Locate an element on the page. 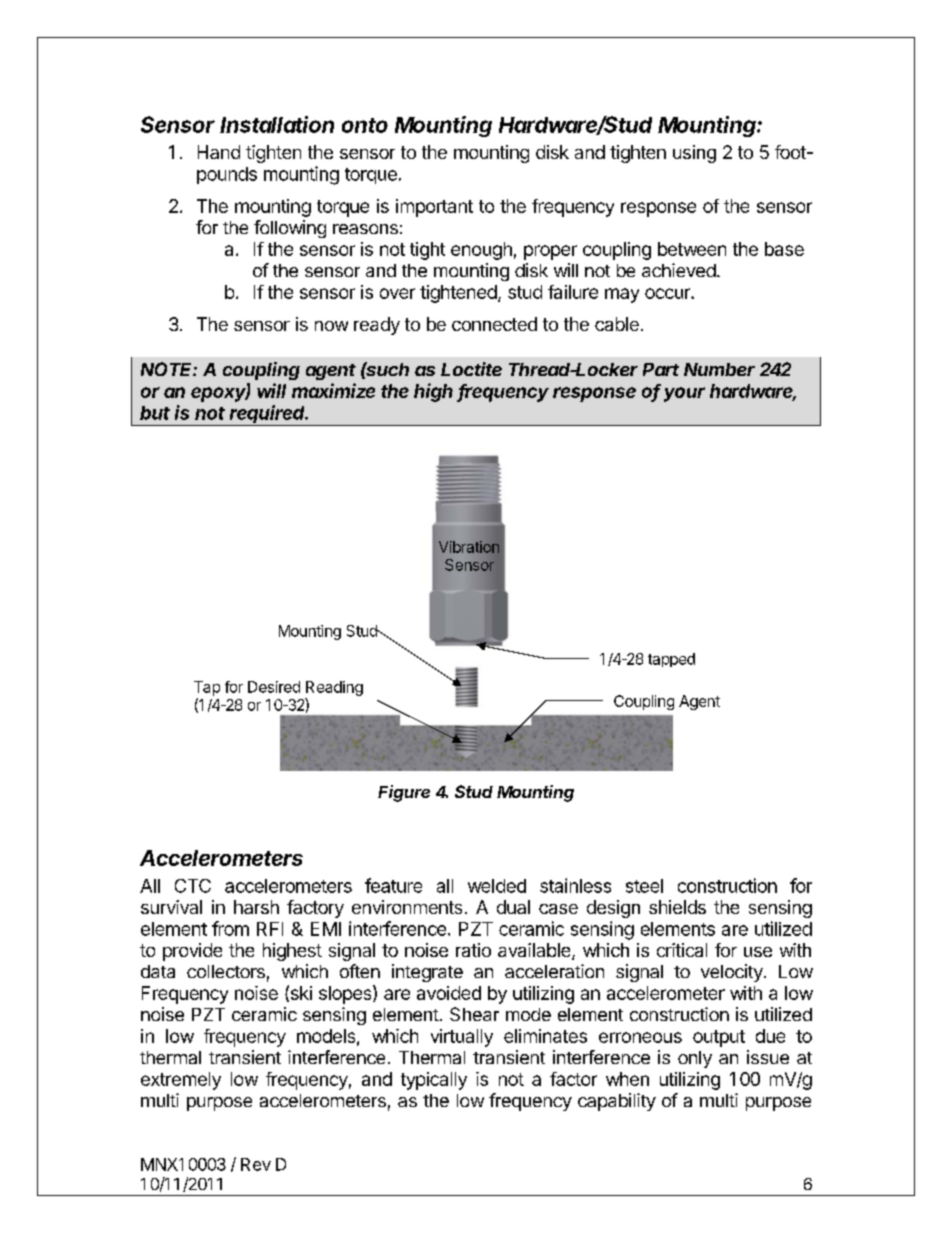 This image has width=952, height=1233. Reading is located at coordinates (334, 688).
